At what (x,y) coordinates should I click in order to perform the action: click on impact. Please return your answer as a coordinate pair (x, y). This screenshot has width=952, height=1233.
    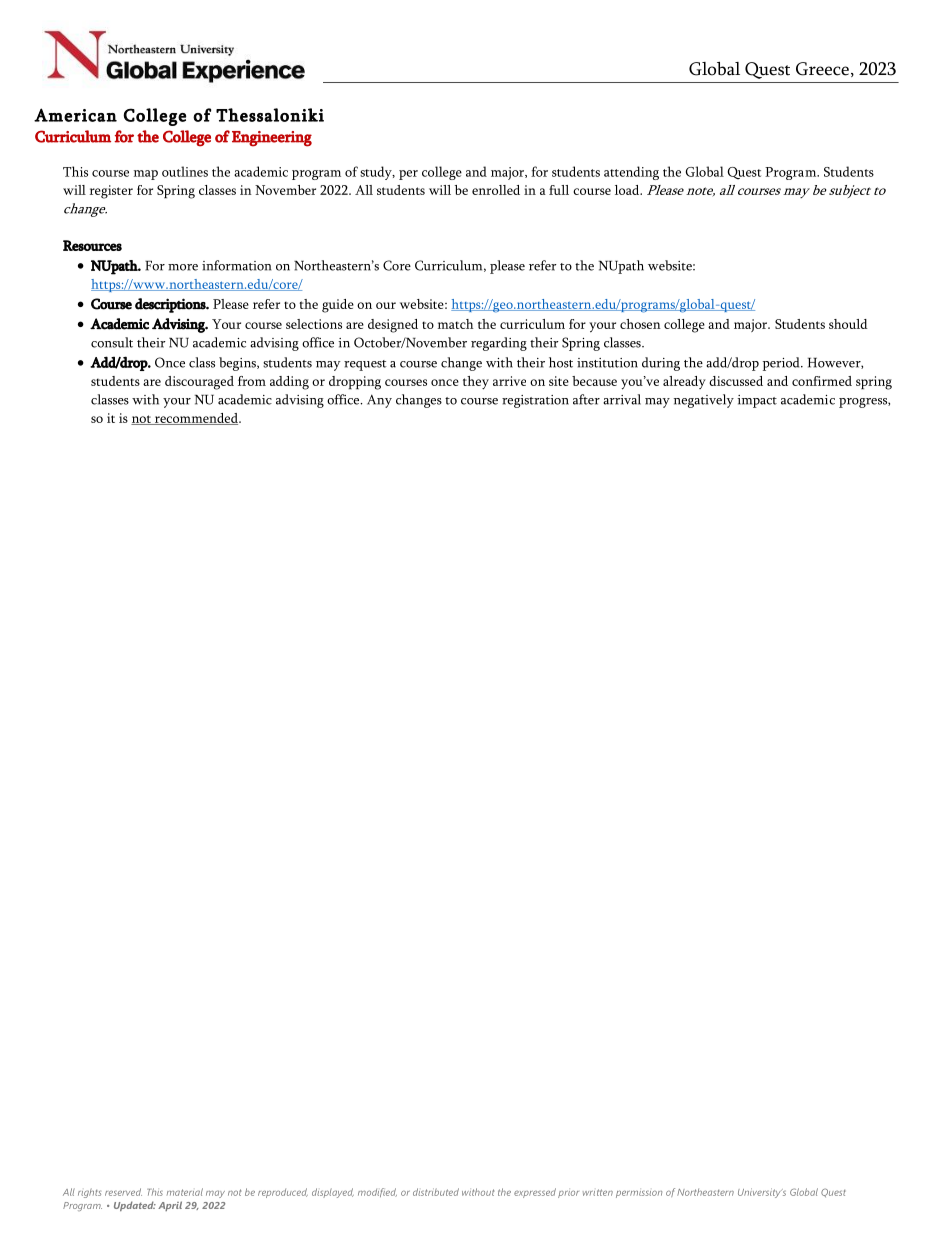
    Looking at the image, I should click on (757, 401).
